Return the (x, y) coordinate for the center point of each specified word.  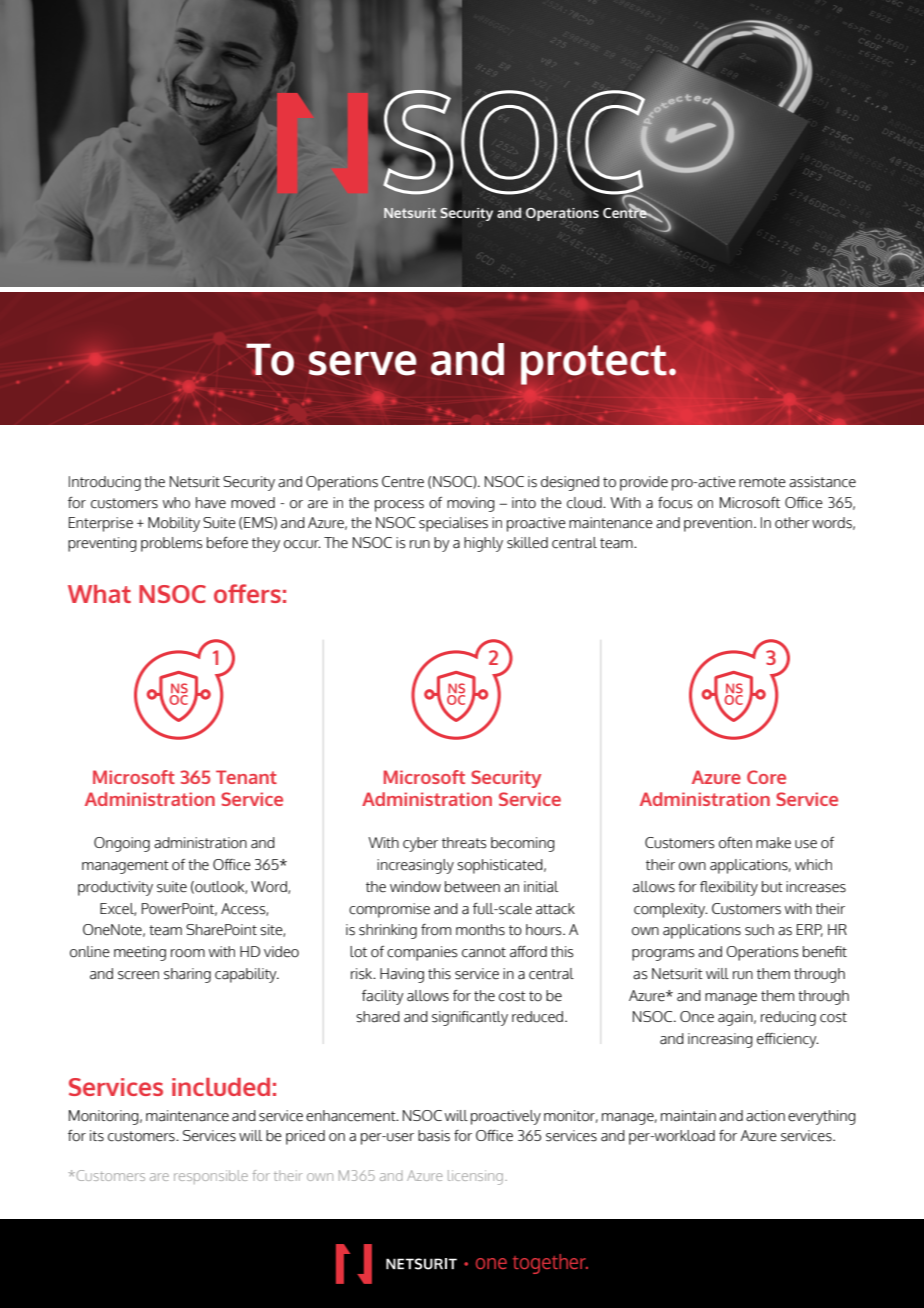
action (765, 1116)
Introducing (105, 483)
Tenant (246, 777)
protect (594, 365)
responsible (211, 1177)
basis (434, 1136)
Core (766, 777)
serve (363, 363)
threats (464, 843)
